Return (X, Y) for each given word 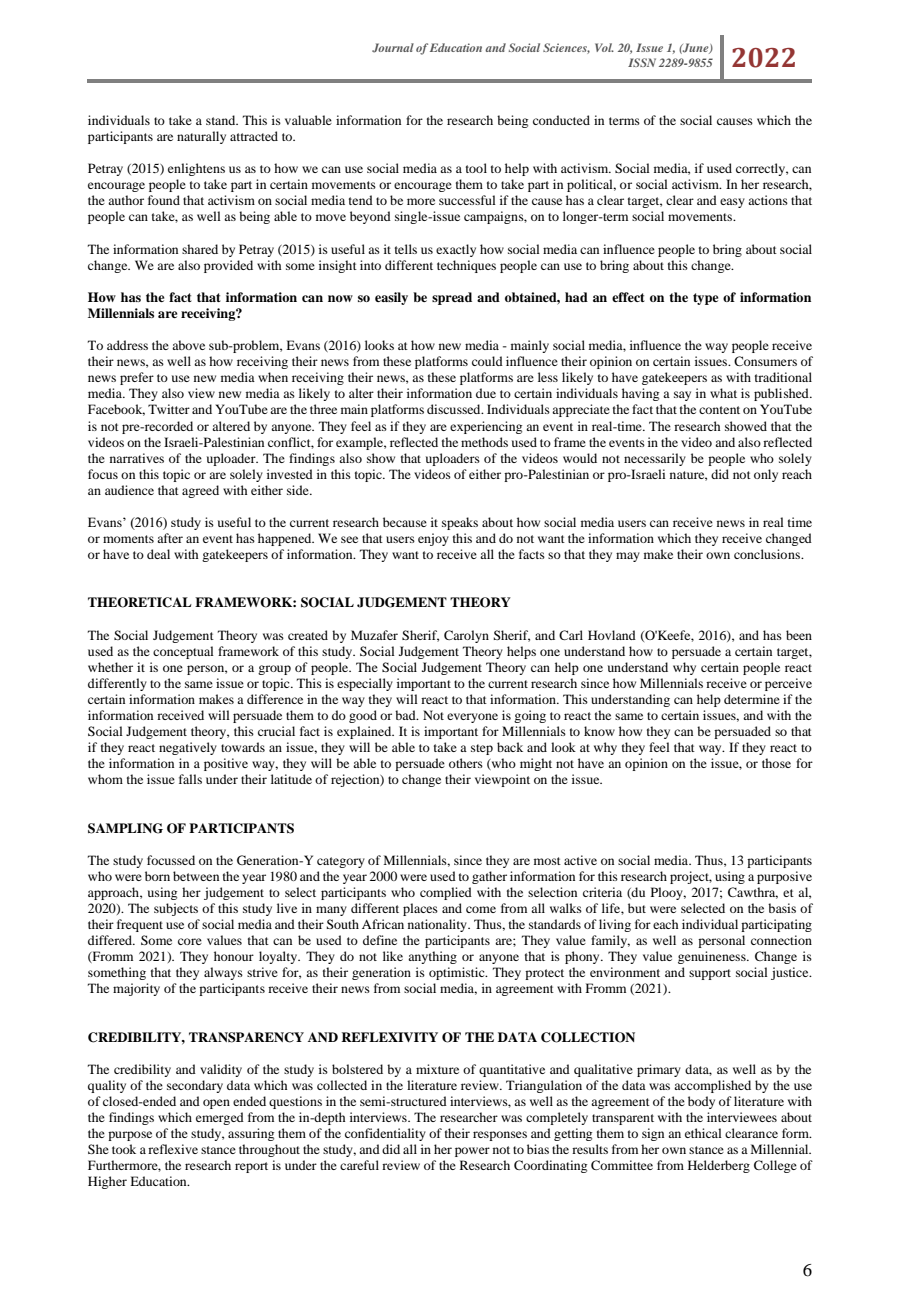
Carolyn (466, 636)
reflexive (173, 1149)
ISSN (642, 62)
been (799, 635)
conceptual (183, 652)
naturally (201, 137)
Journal (393, 48)
